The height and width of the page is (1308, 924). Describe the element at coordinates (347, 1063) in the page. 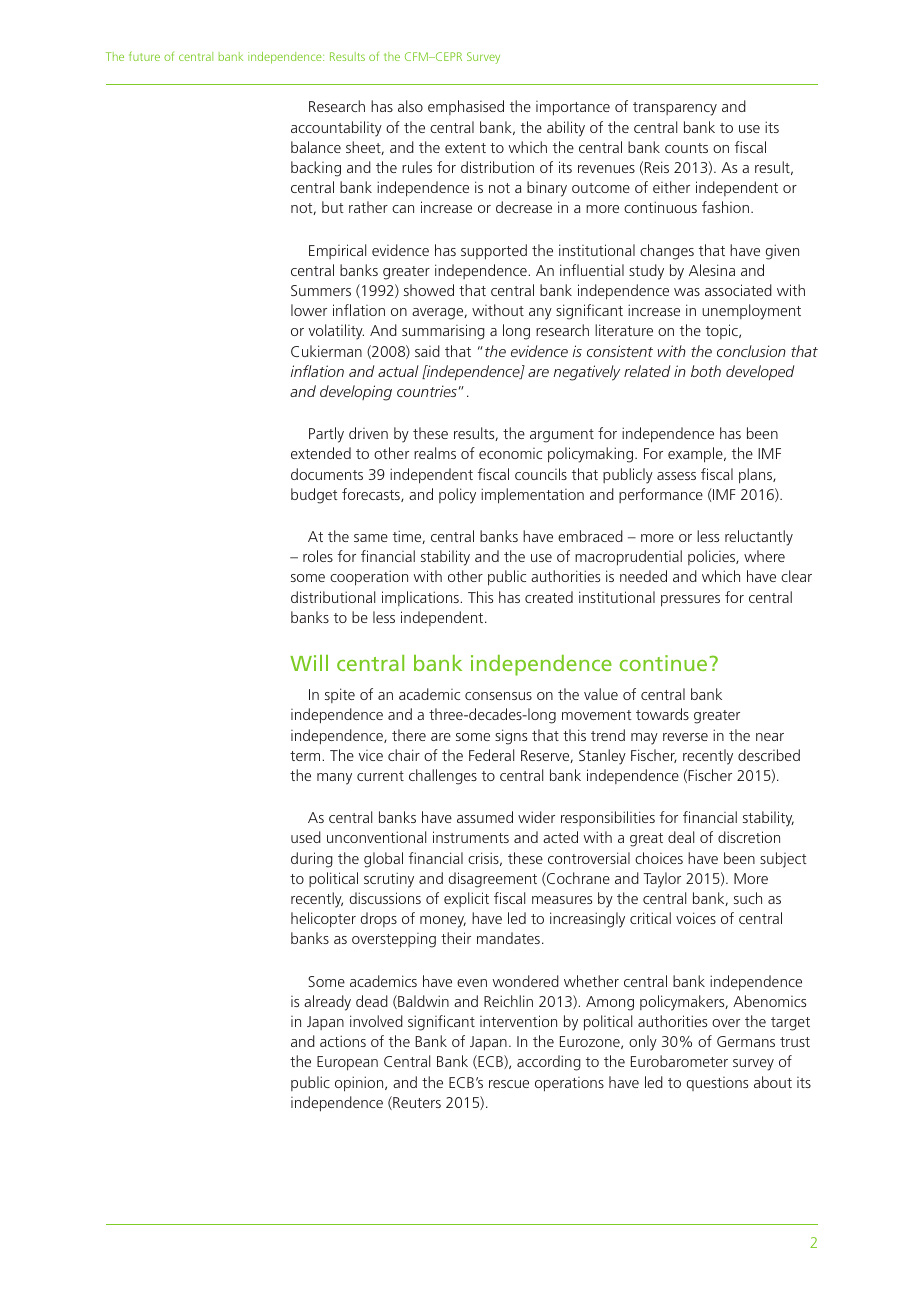

I see `European` at that location.
